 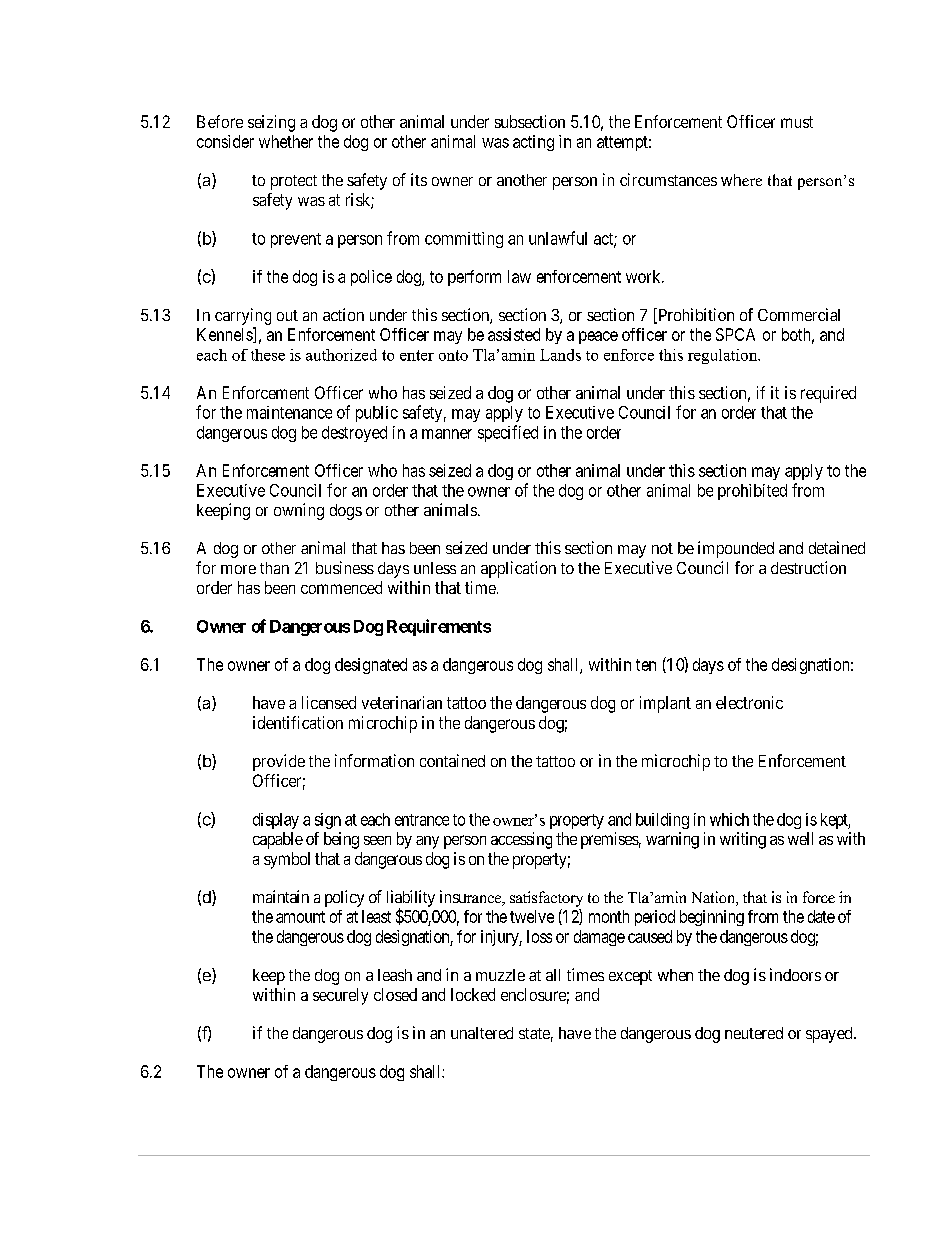 What do you see at coordinates (533, 143) in the screenshot?
I see `acting` at bounding box center [533, 143].
